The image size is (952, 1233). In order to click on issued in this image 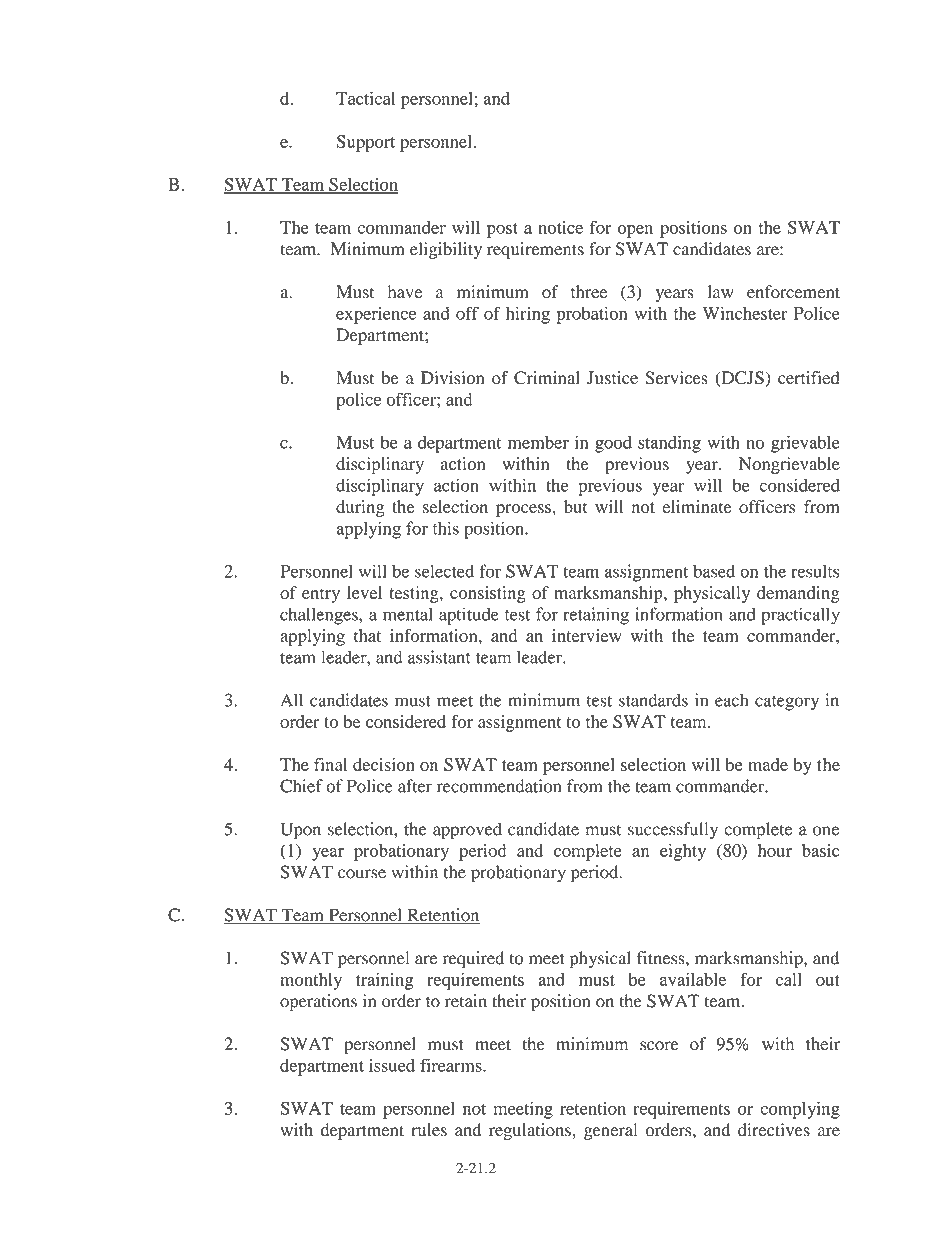, I will do `click(392, 1065)`.
